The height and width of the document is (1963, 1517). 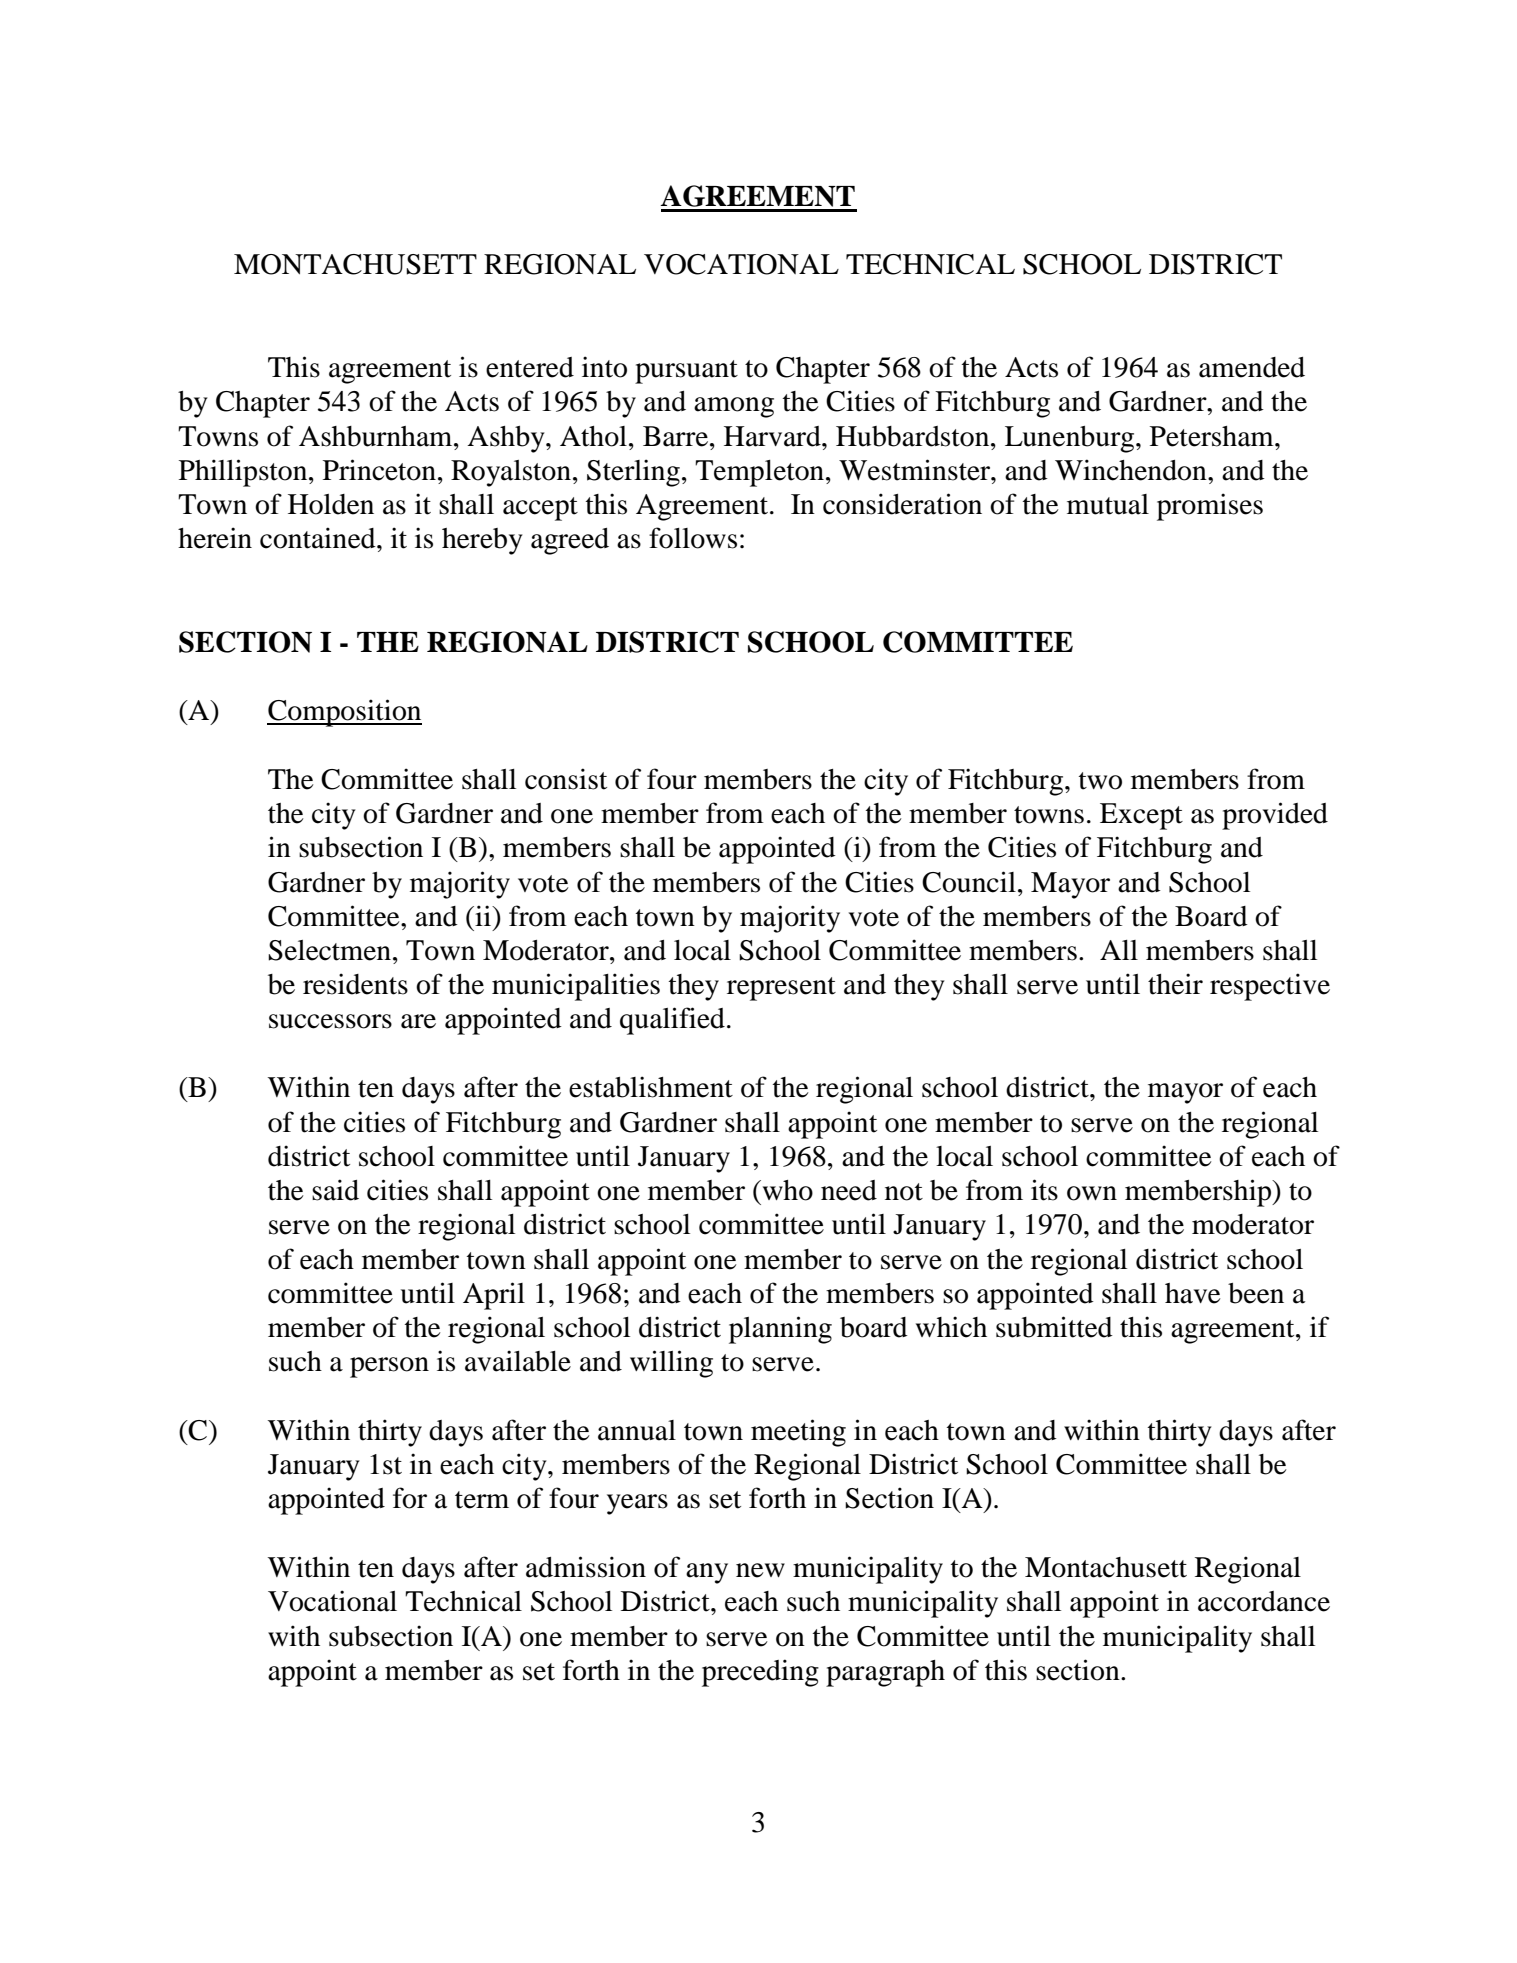 What do you see at coordinates (1193, 1293) in the document?
I see `have` at bounding box center [1193, 1293].
